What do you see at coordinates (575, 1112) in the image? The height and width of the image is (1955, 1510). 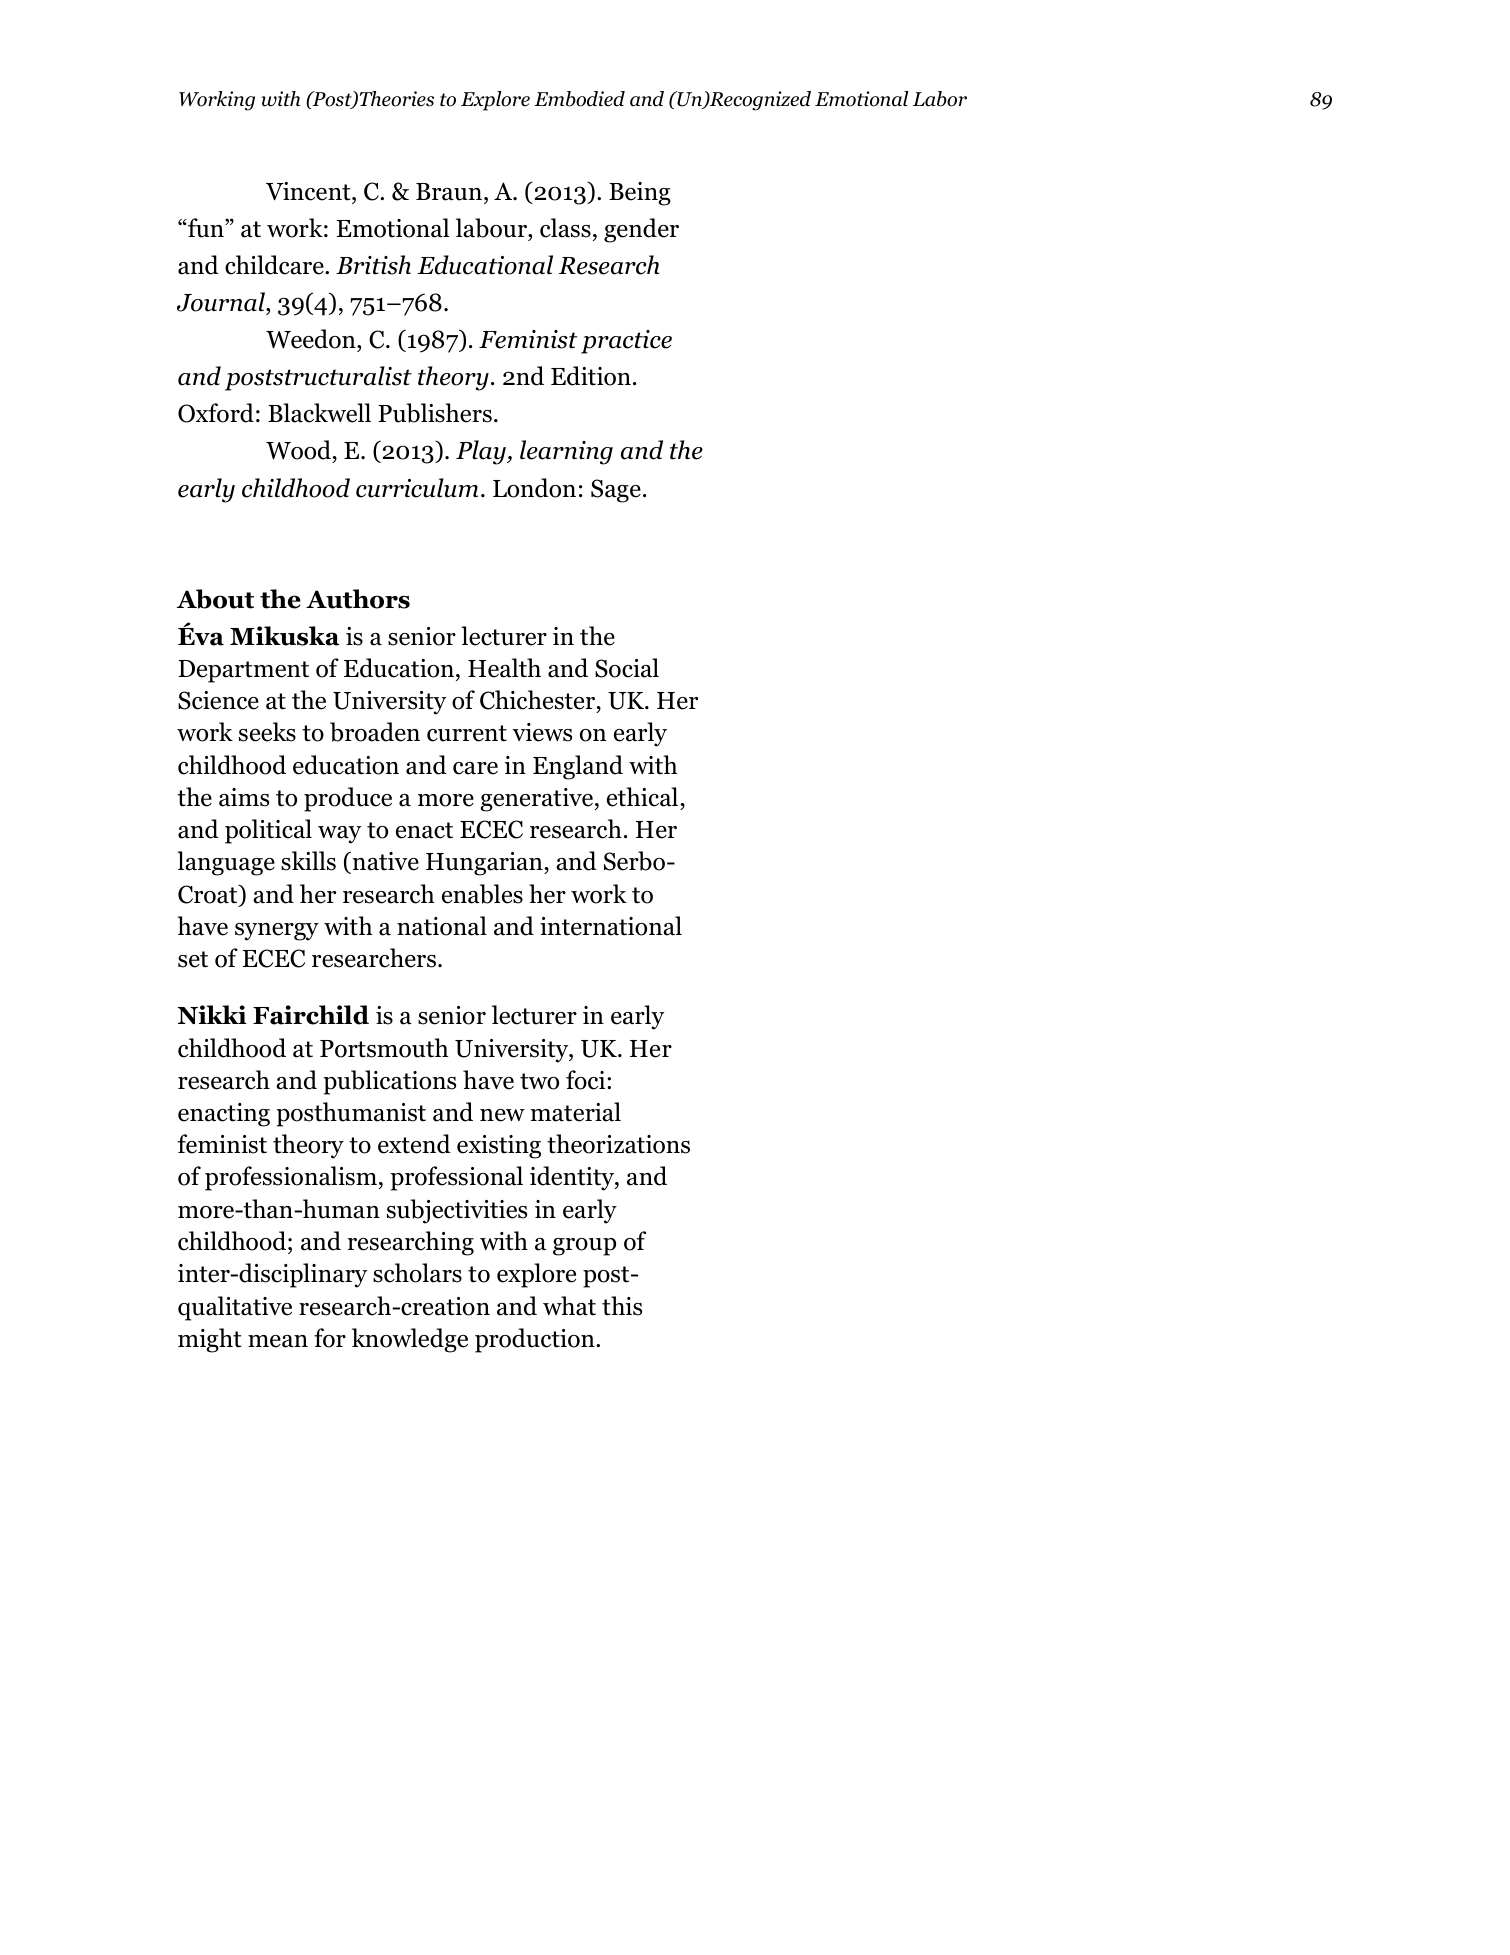 I see `material` at bounding box center [575, 1112].
